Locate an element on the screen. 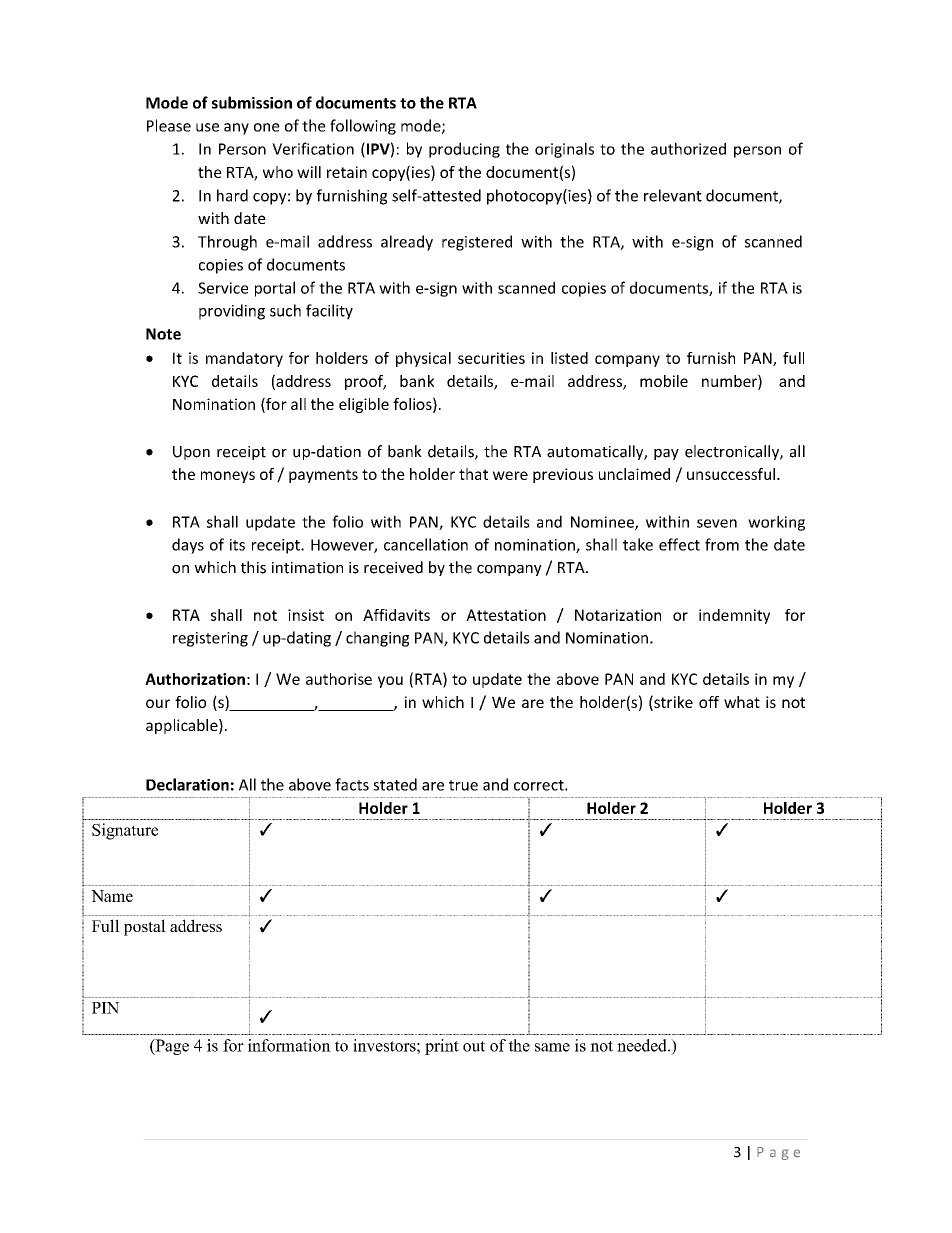 This screenshot has width=952, height=1233. PIN is located at coordinates (105, 1008).
